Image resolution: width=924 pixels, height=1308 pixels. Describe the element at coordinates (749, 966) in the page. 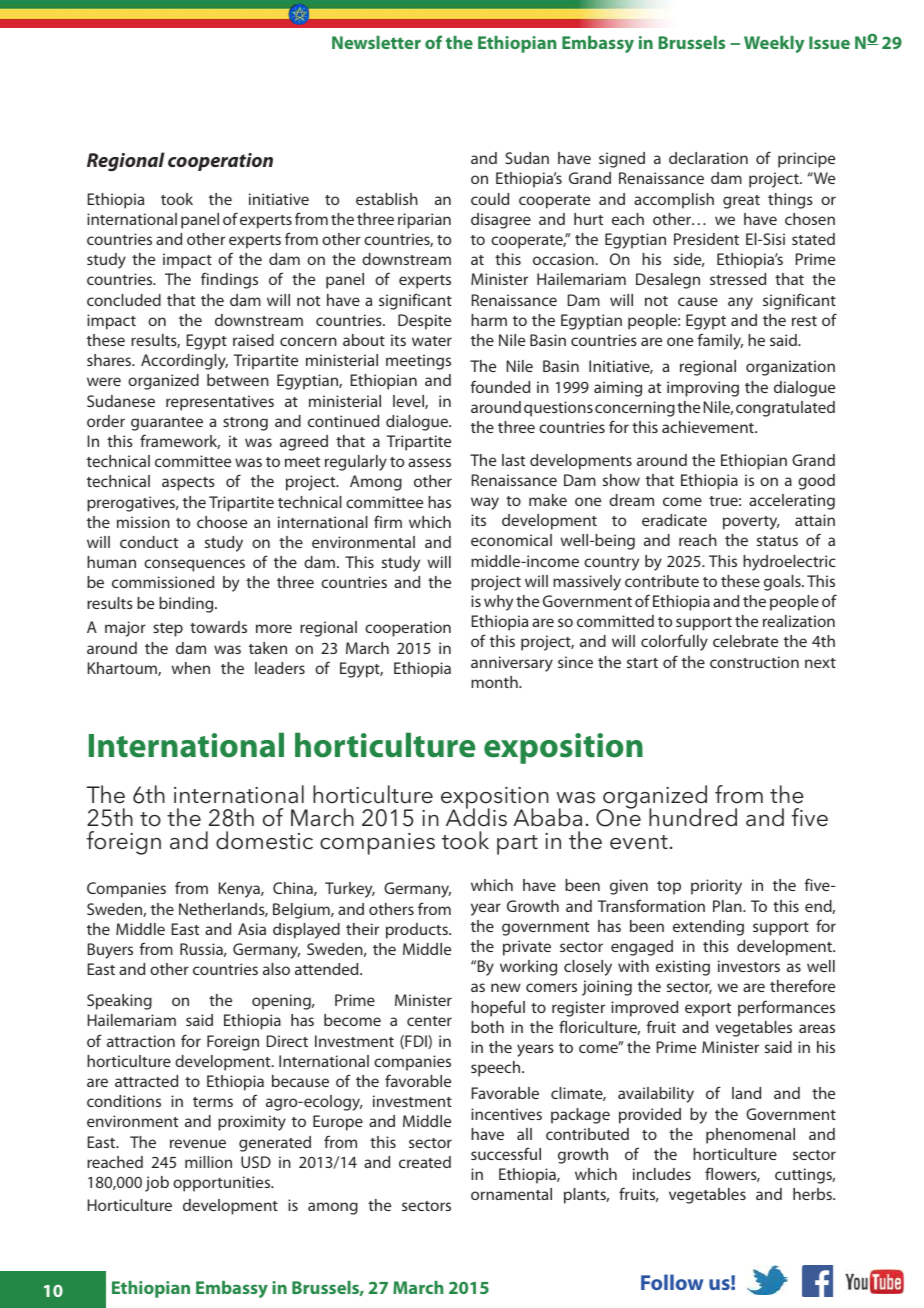

I see `investors` at that location.
